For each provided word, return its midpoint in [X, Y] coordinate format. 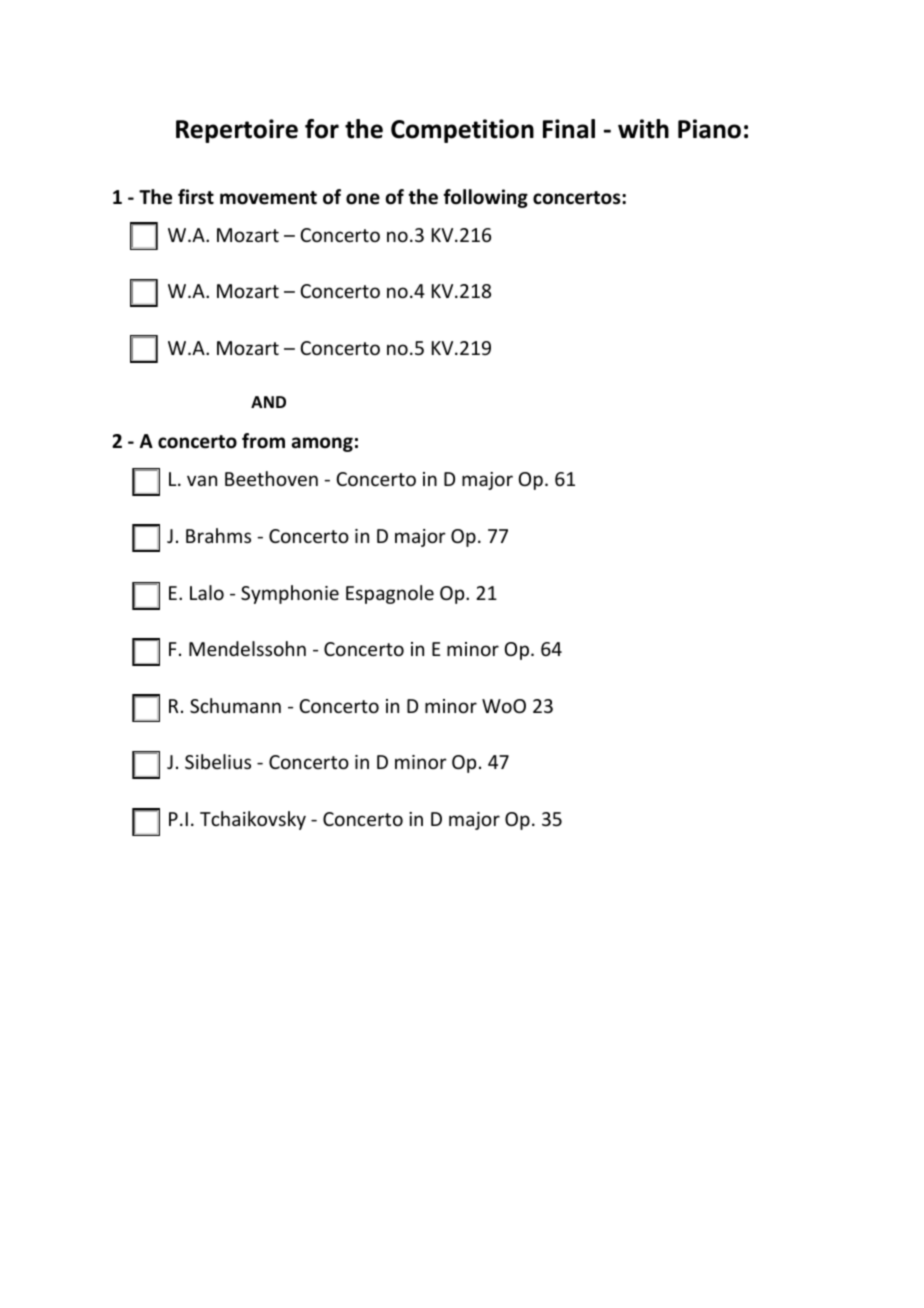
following [485, 198]
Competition [462, 131]
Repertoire [237, 131]
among [322, 444]
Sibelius [218, 761]
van [202, 480]
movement [268, 198]
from [263, 441]
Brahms [218, 535]
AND [268, 402]
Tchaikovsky [253, 820]
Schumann [235, 705]
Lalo [207, 592]
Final [569, 129]
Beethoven [271, 478]
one [363, 199]
